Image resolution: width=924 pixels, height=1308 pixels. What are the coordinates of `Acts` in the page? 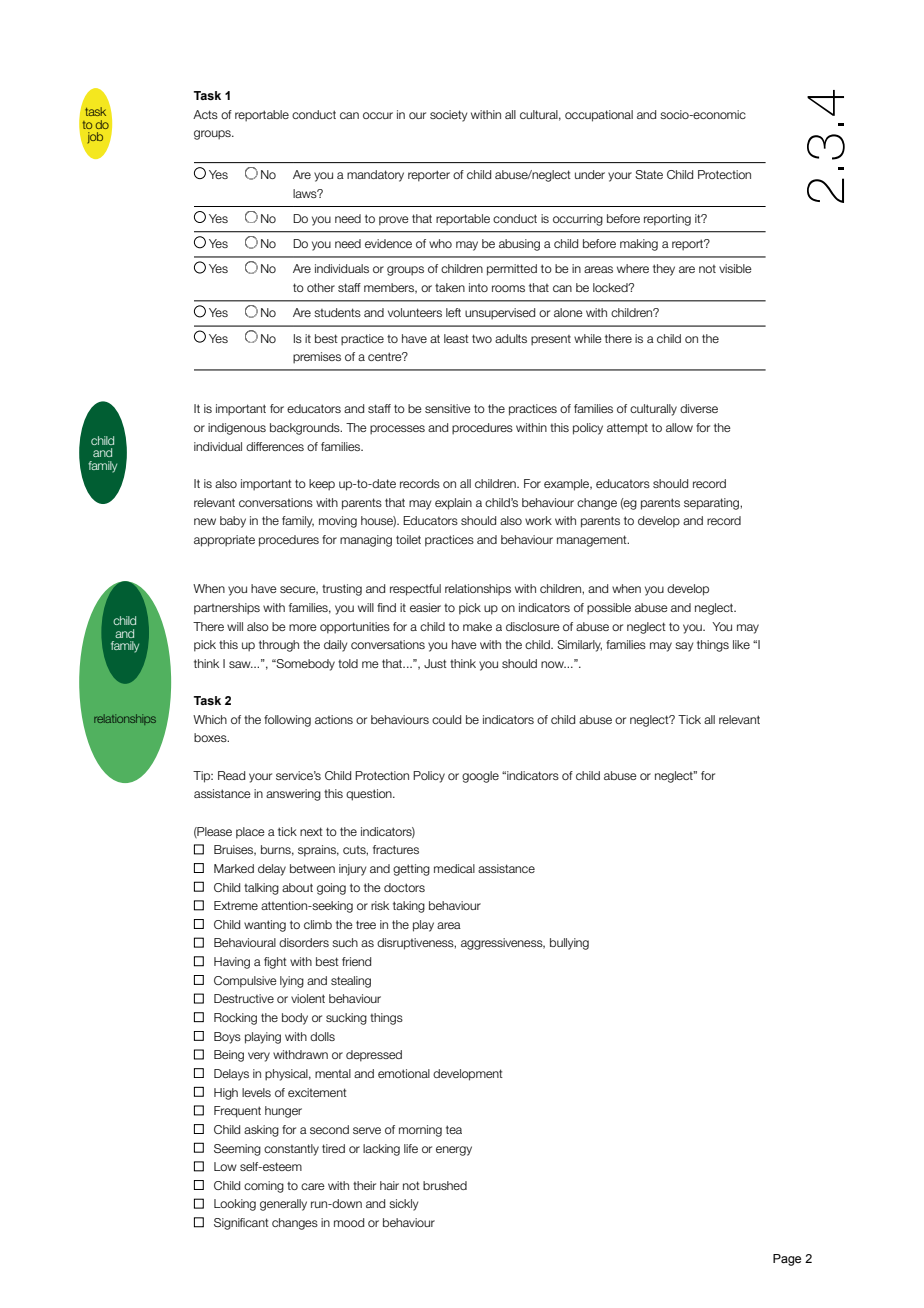 It's located at (205, 114).
